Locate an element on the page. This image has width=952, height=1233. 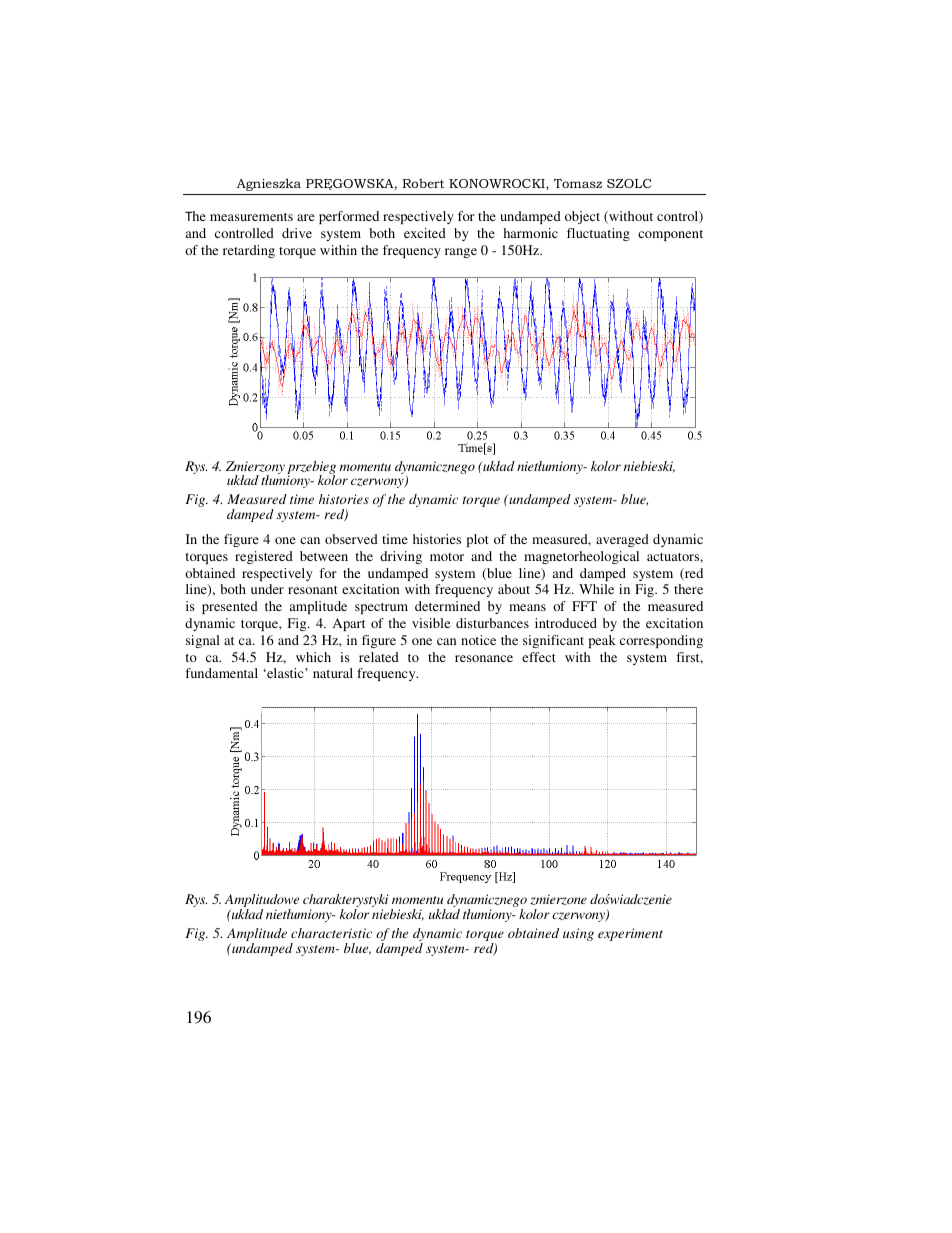
characteristic is located at coordinates (331, 933).
